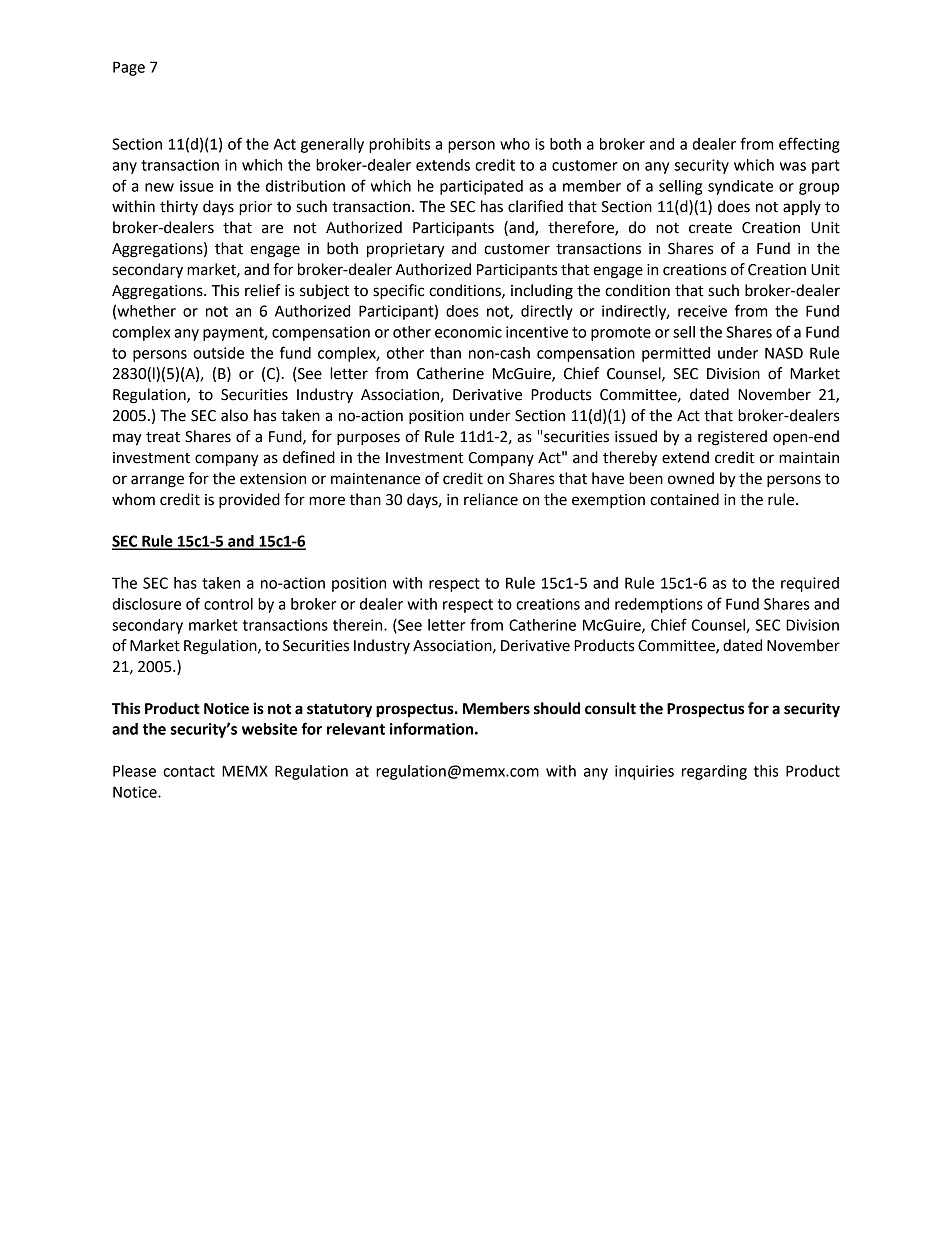  Describe the element at coordinates (406, 250) in the page. I see `proprietary` at that location.
